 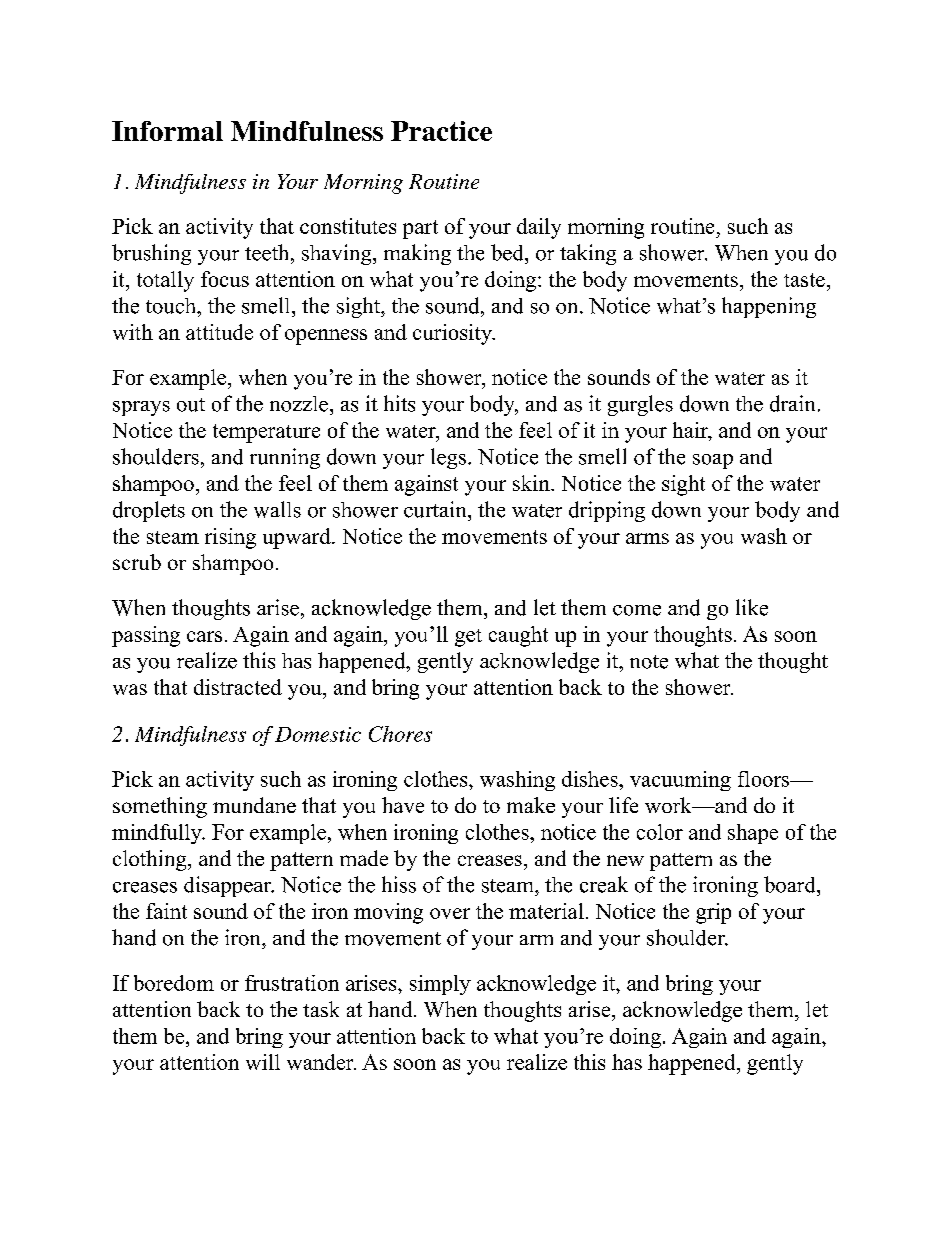 What do you see at coordinates (263, 1062) in the page?
I see `will` at bounding box center [263, 1062].
